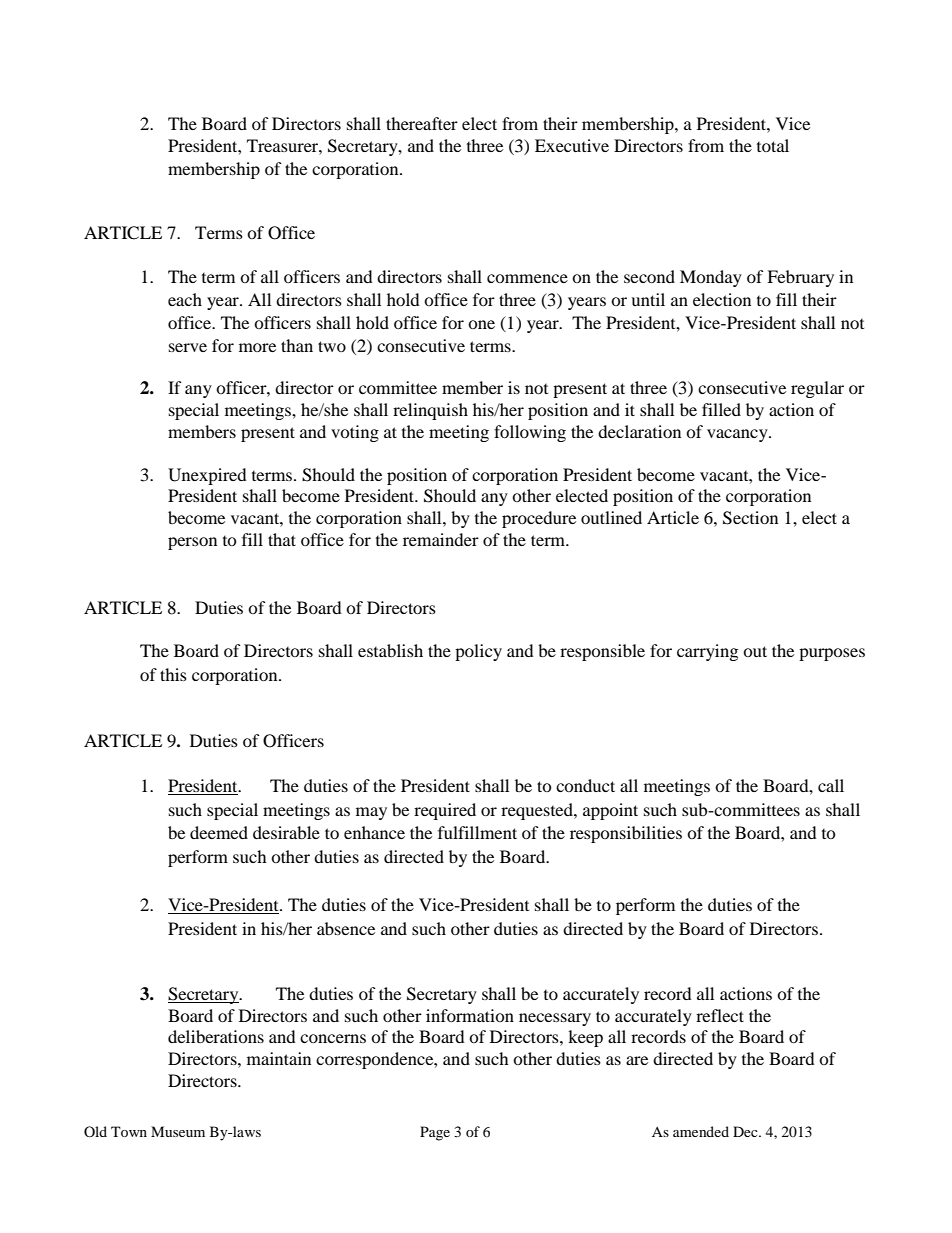 The image size is (952, 1233). Describe the element at coordinates (478, 652) in the screenshot. I see `policy` at that location.
